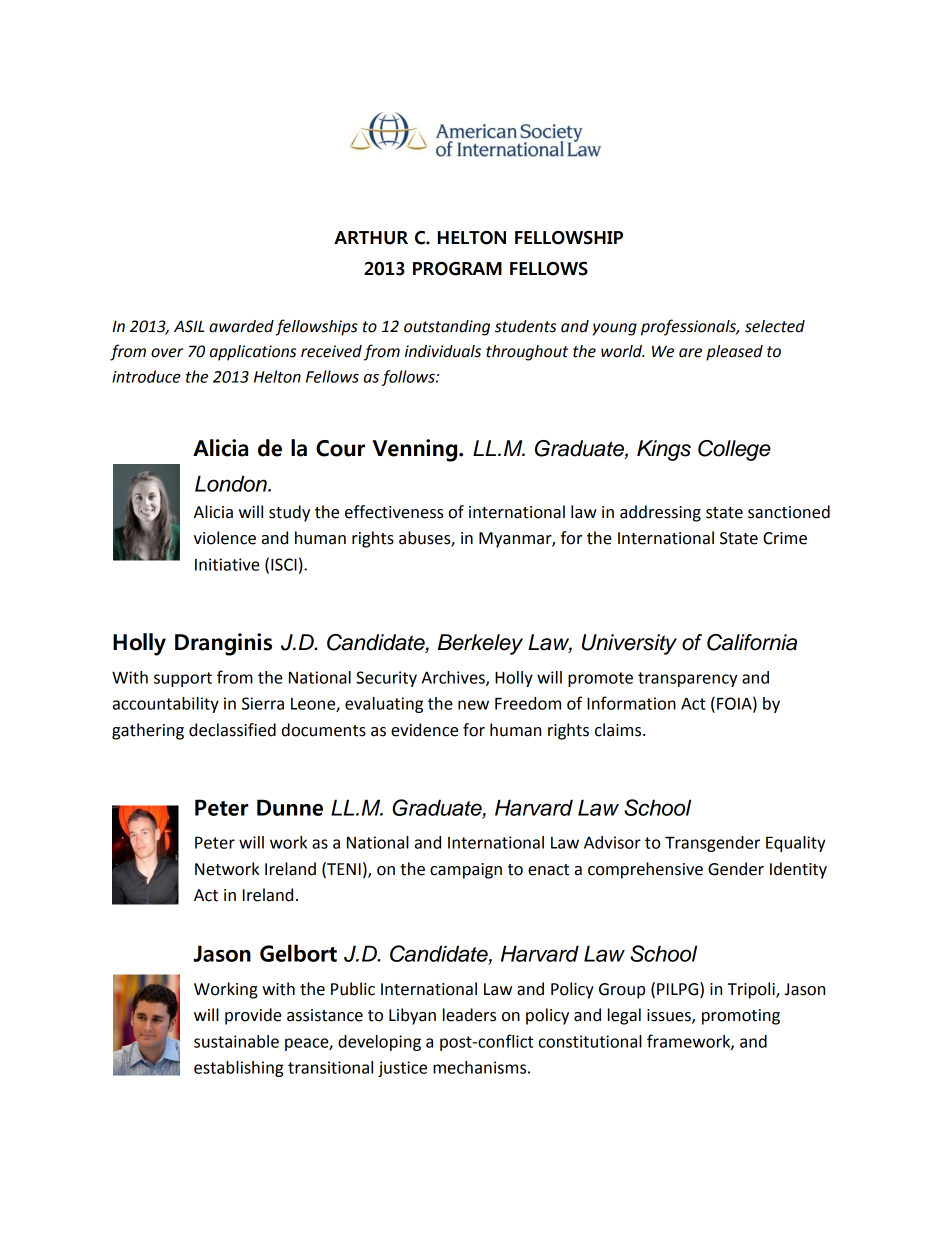 The width and height of the screenshot is (952, 1233). What do you see at coordinates (469, 1015) in the screenshot?
I see `leaders` at bounding box center [469, 1015].
